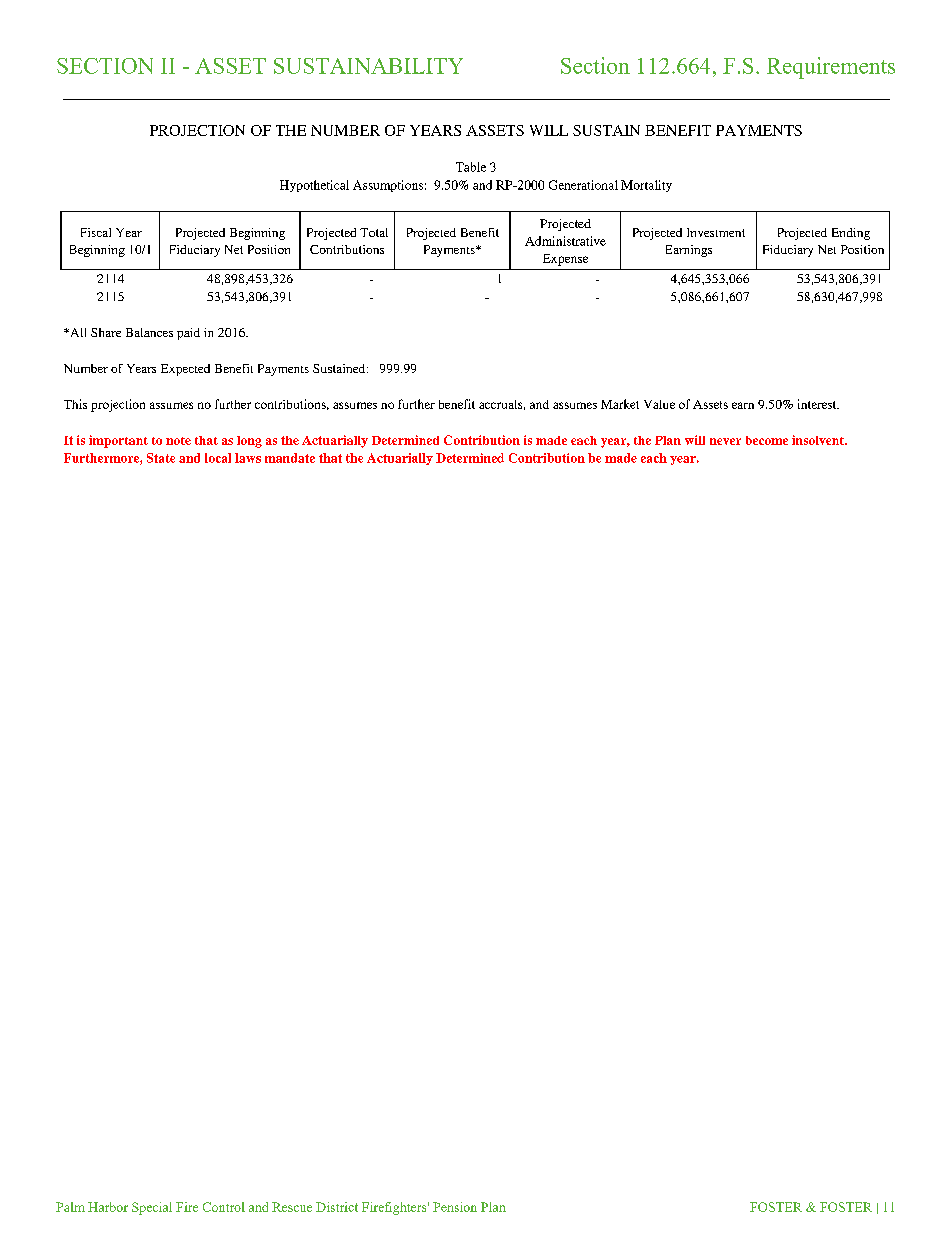 The width and height of the screenshot is (952, 1233). What do you see at coordinates (337, 1207) in the screenshot?
I see `District` at bounding box center [337, 1207].
